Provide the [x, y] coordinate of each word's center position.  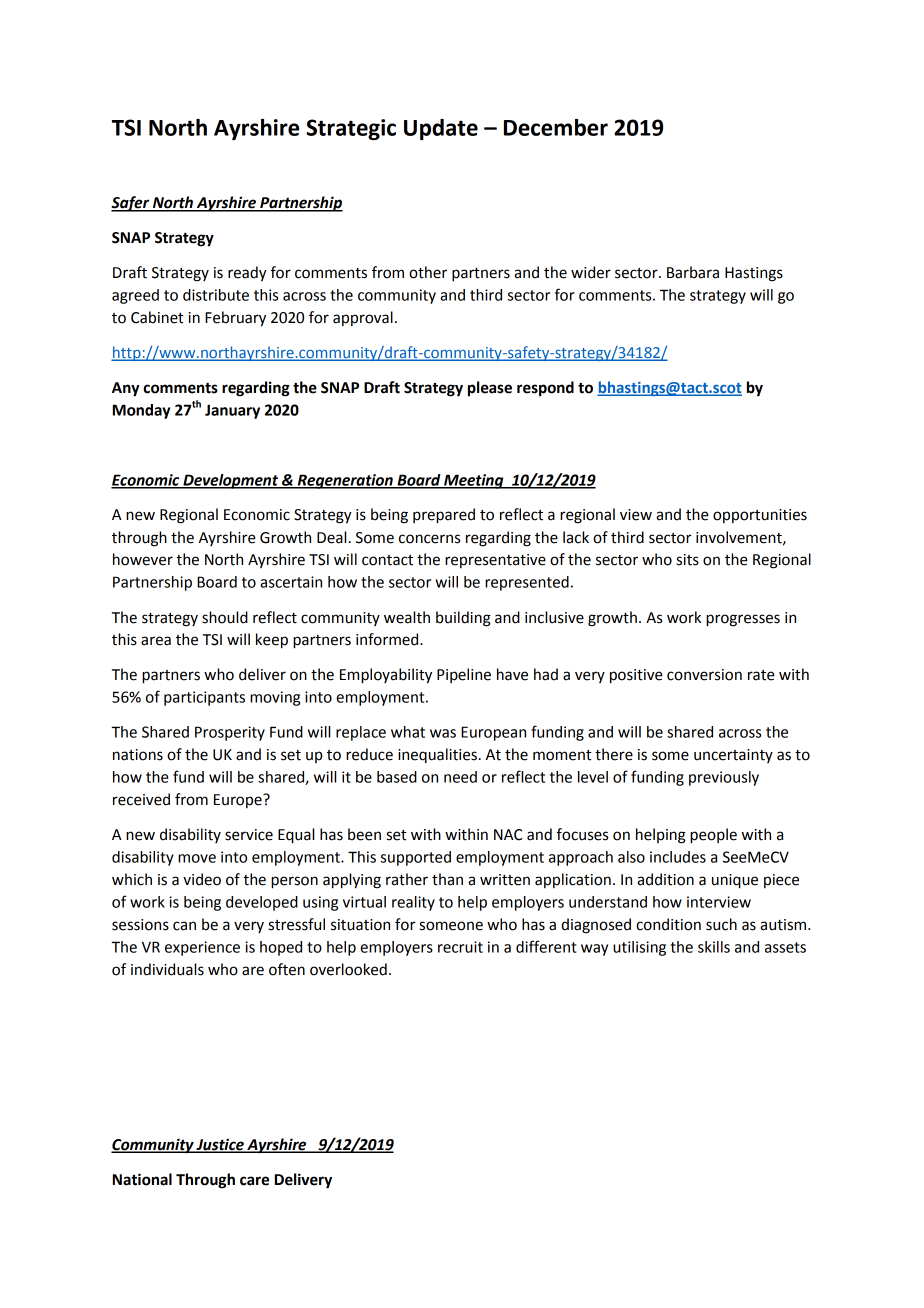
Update [441, 129]
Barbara [693, 272]
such [721, 924]
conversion [704, 675]
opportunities [760, 516]
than [447, 879]
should [225, 617]
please [490, 389]
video [202, 879]
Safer [131, 204]
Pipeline [464, 675]
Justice [220, 1145]
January [232, 411]
